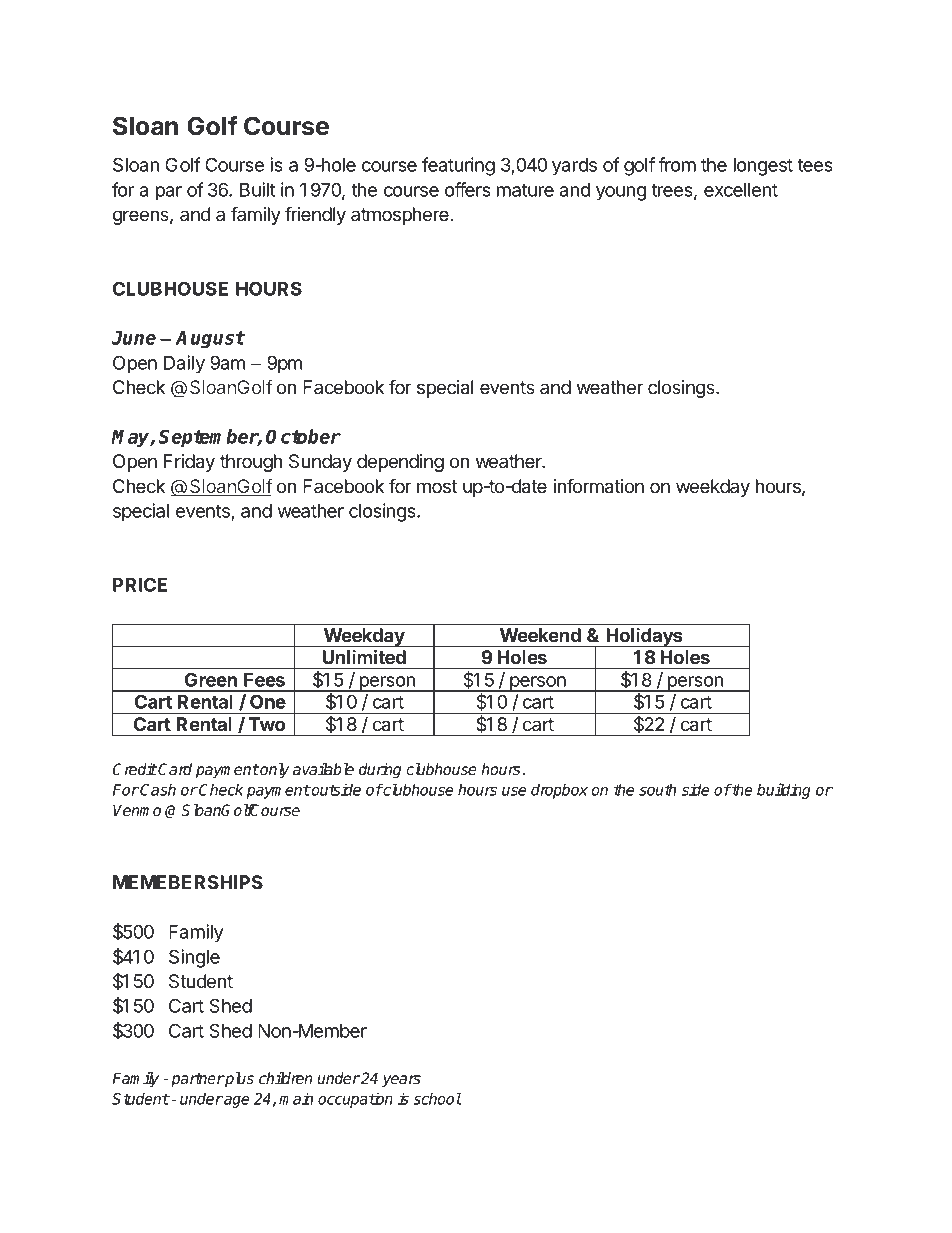 The height and width of the page is (1233, 952). I want to click on dropbox, so click(559, 791).
